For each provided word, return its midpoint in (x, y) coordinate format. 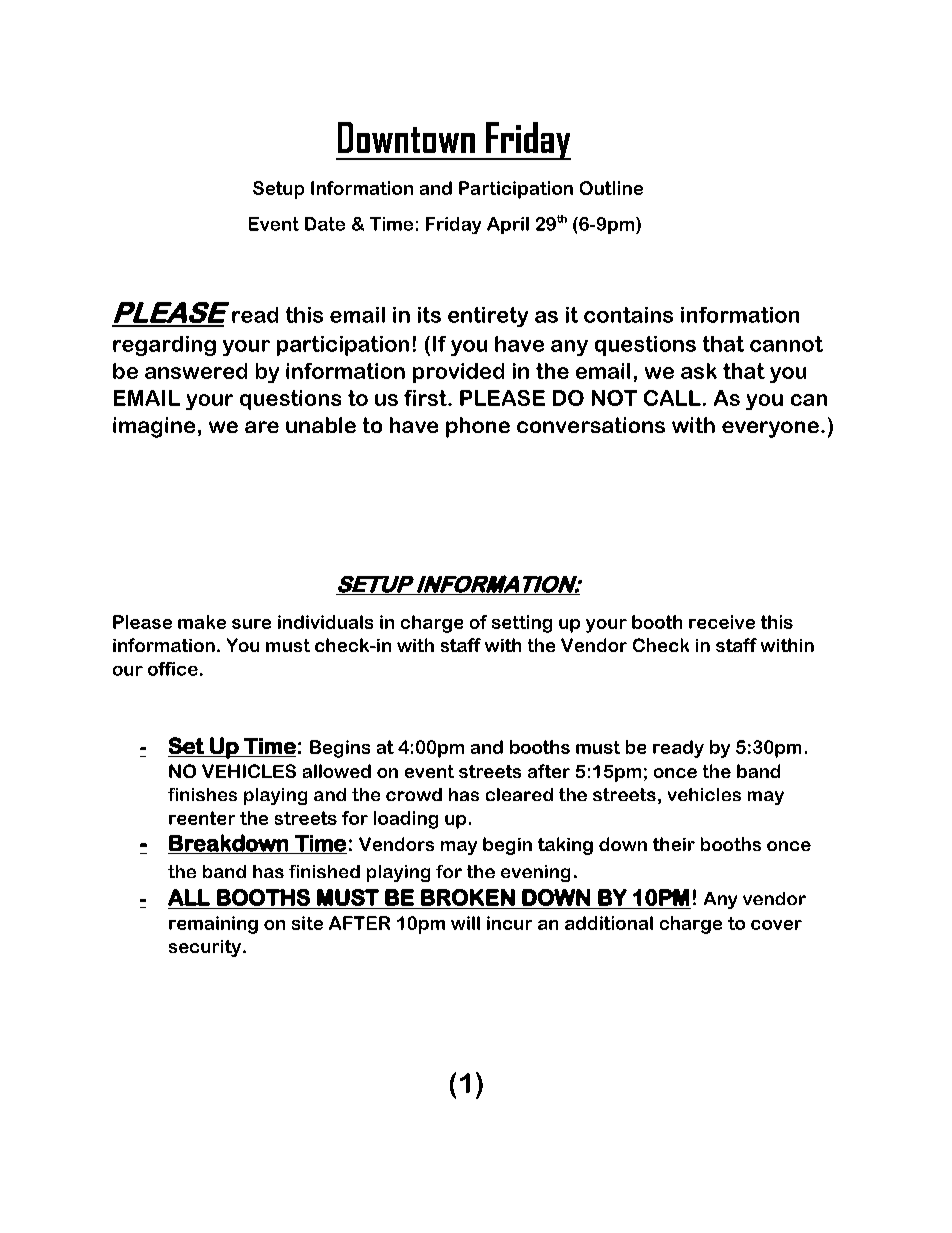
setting (522, 624)
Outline (611, 188)
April (508, 225)
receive (722, 622)
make (202, 622)
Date (325, 224)
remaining (213, 925)
